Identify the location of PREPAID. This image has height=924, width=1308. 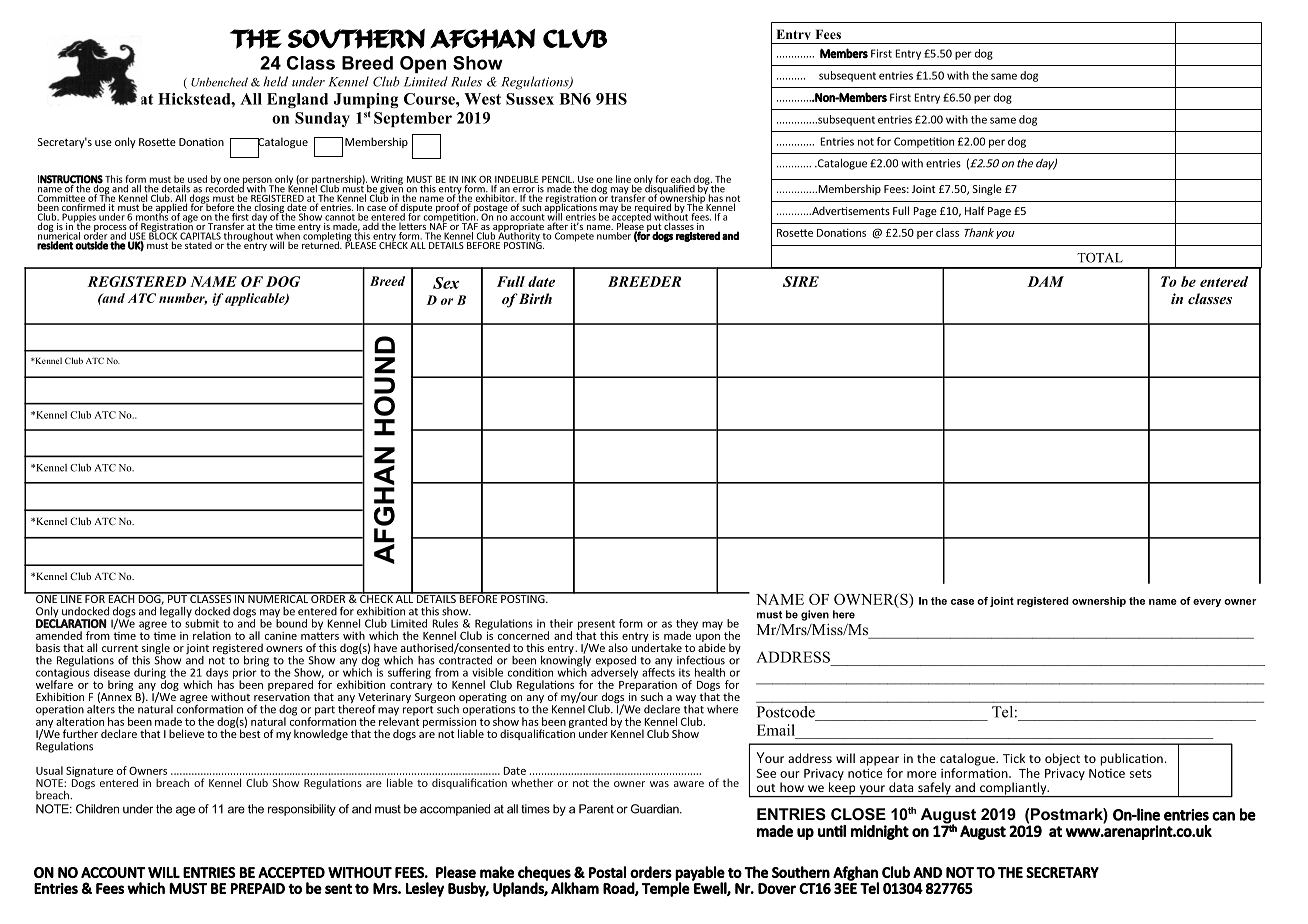
(258, 888).
